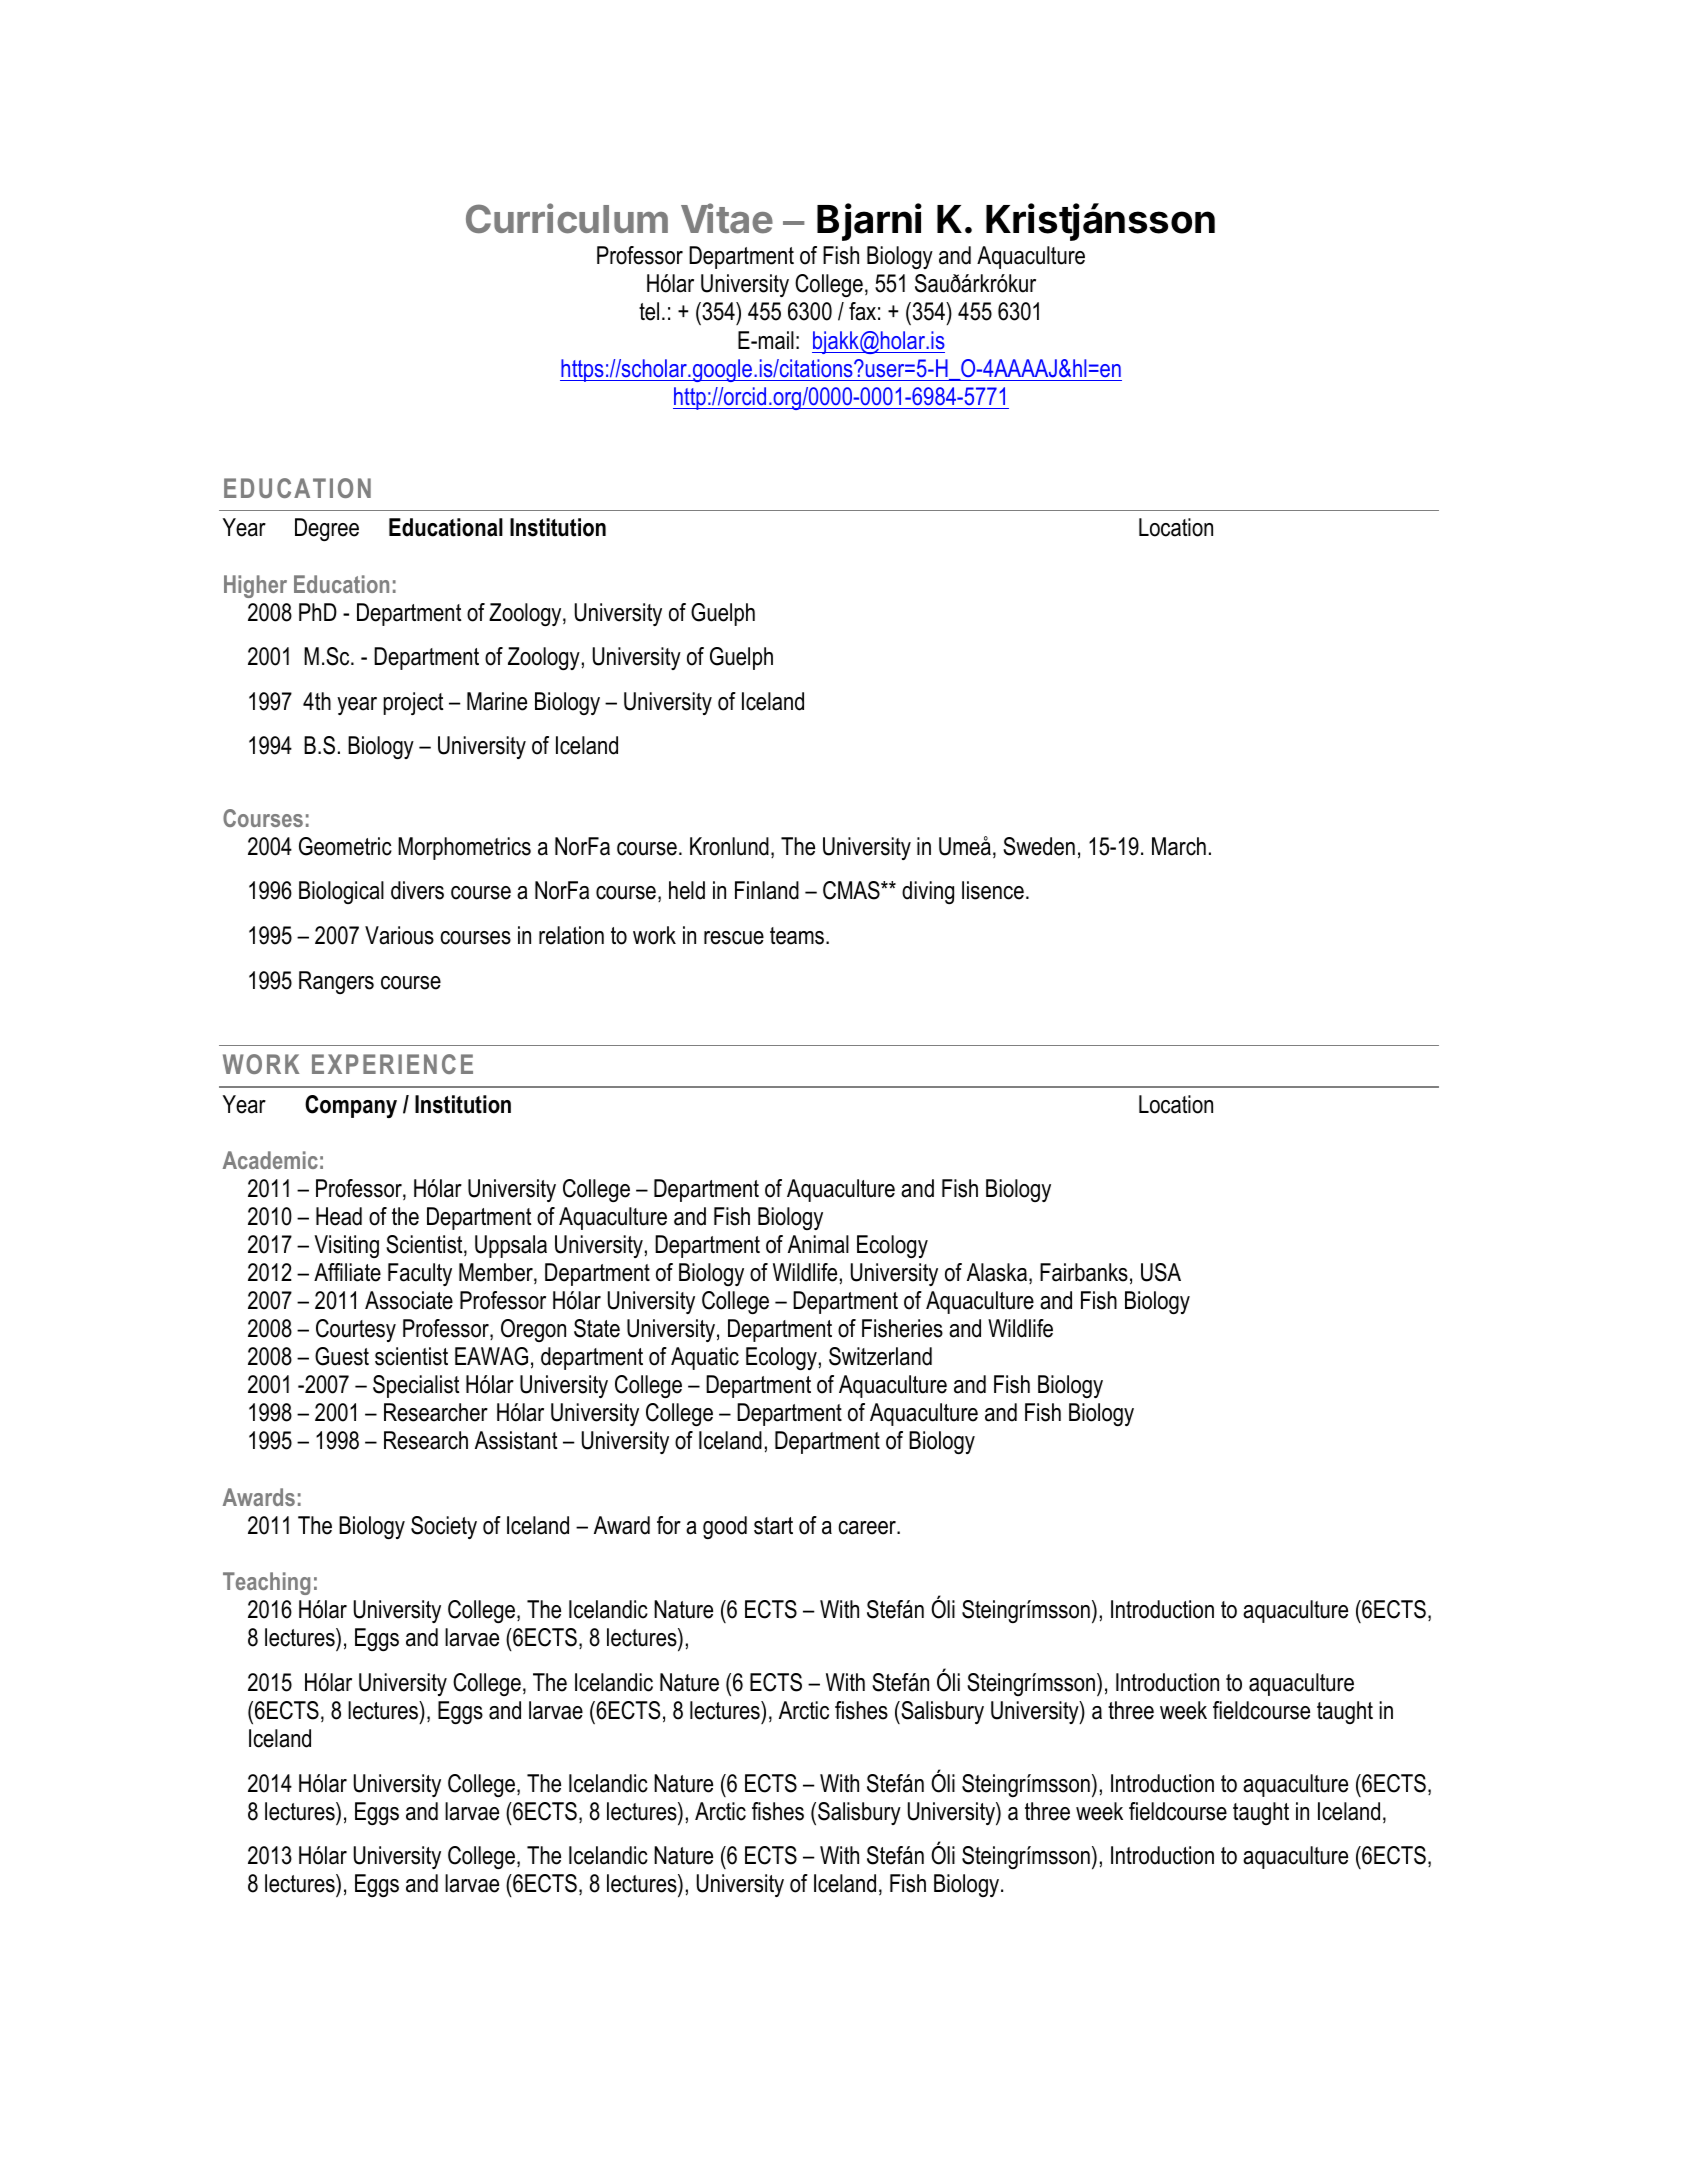  Describe the element at coordinates (1039, 846) in the screenshot. I see `Sweden` at that location.
